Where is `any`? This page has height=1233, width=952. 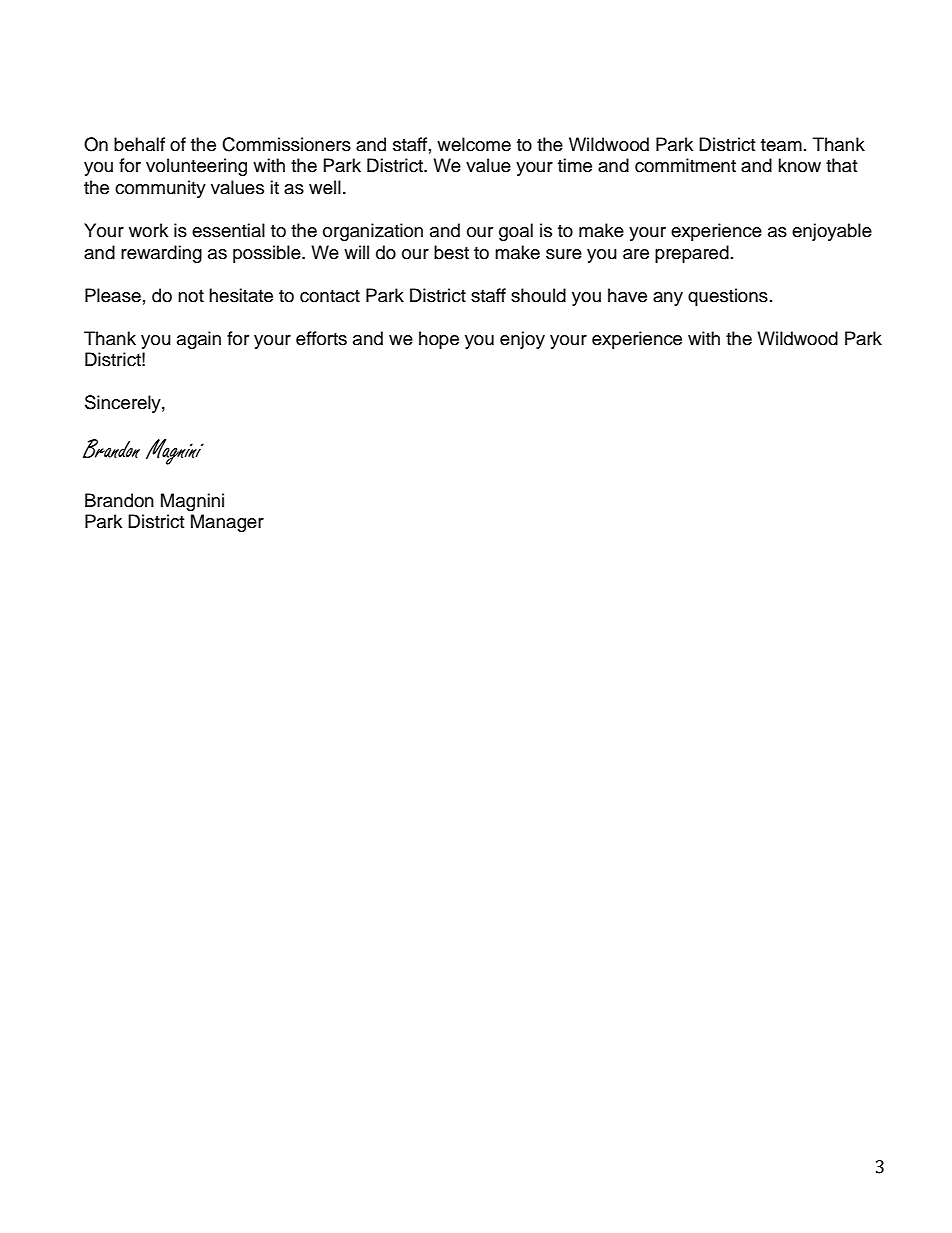
any is located at coordinates (668, 299).
